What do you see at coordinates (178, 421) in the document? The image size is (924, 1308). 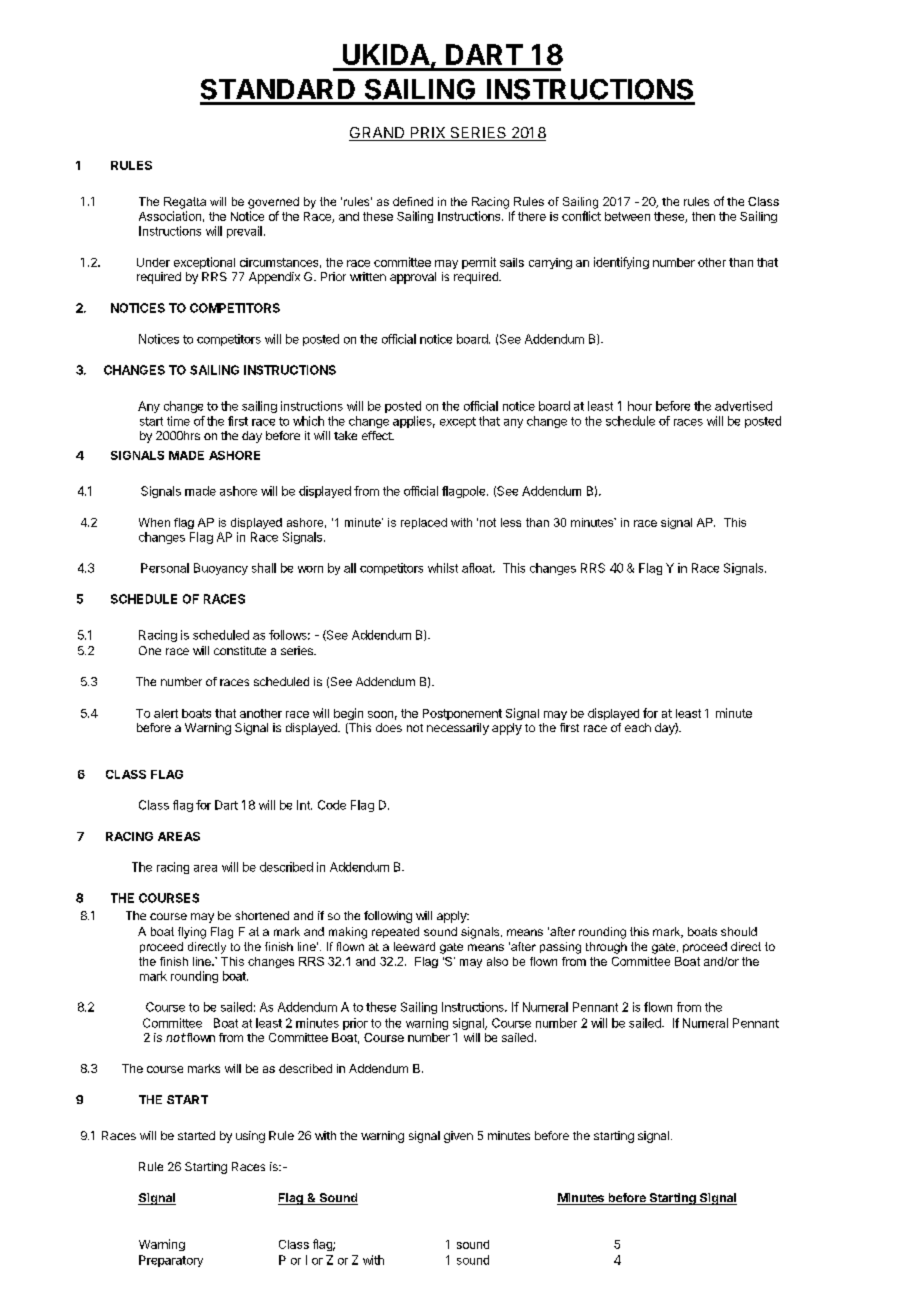 I see `time` at bounding box center [178, 421].
